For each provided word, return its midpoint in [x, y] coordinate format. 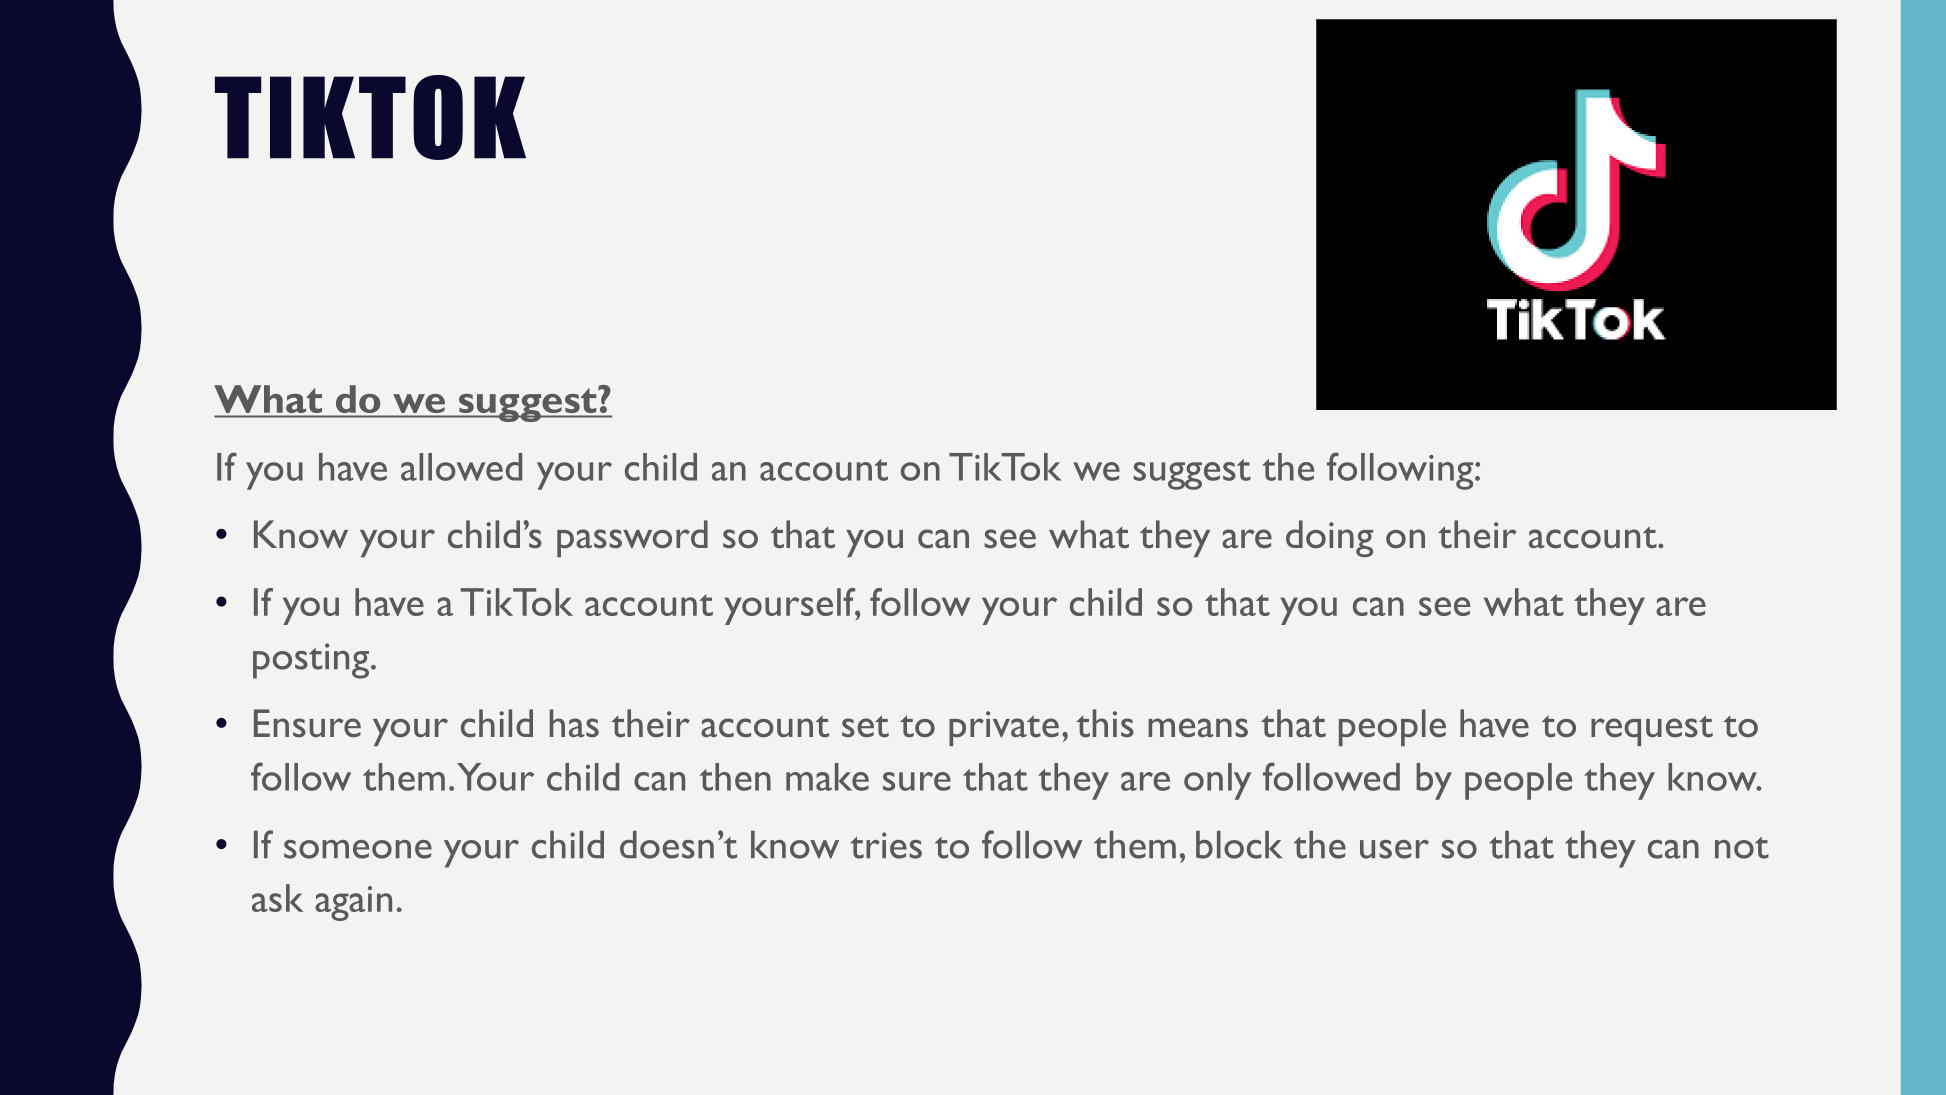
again [353, 903]
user [1394, 849]
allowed [461, 467]
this [1105, 723]
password [632, 538]
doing [1329, 538]
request [1652, 730]
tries [886, 845]
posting [311, 661]
